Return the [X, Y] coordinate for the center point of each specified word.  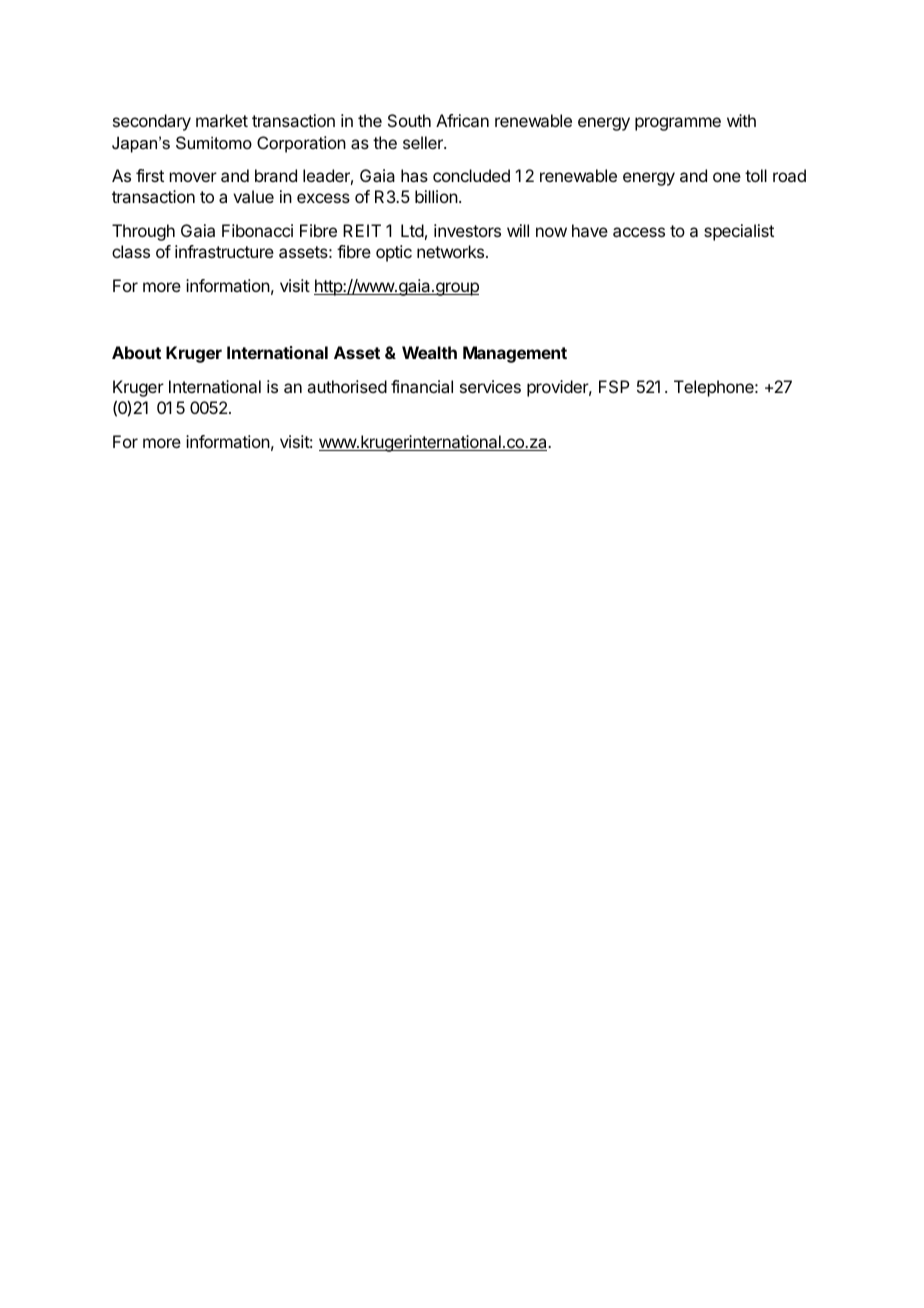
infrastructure [224, 251]
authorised [347, 386]
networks [450, 251]
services [490, 386]
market [222, 120]
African [462, 120]
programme [678, 124]
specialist [739, 232]
